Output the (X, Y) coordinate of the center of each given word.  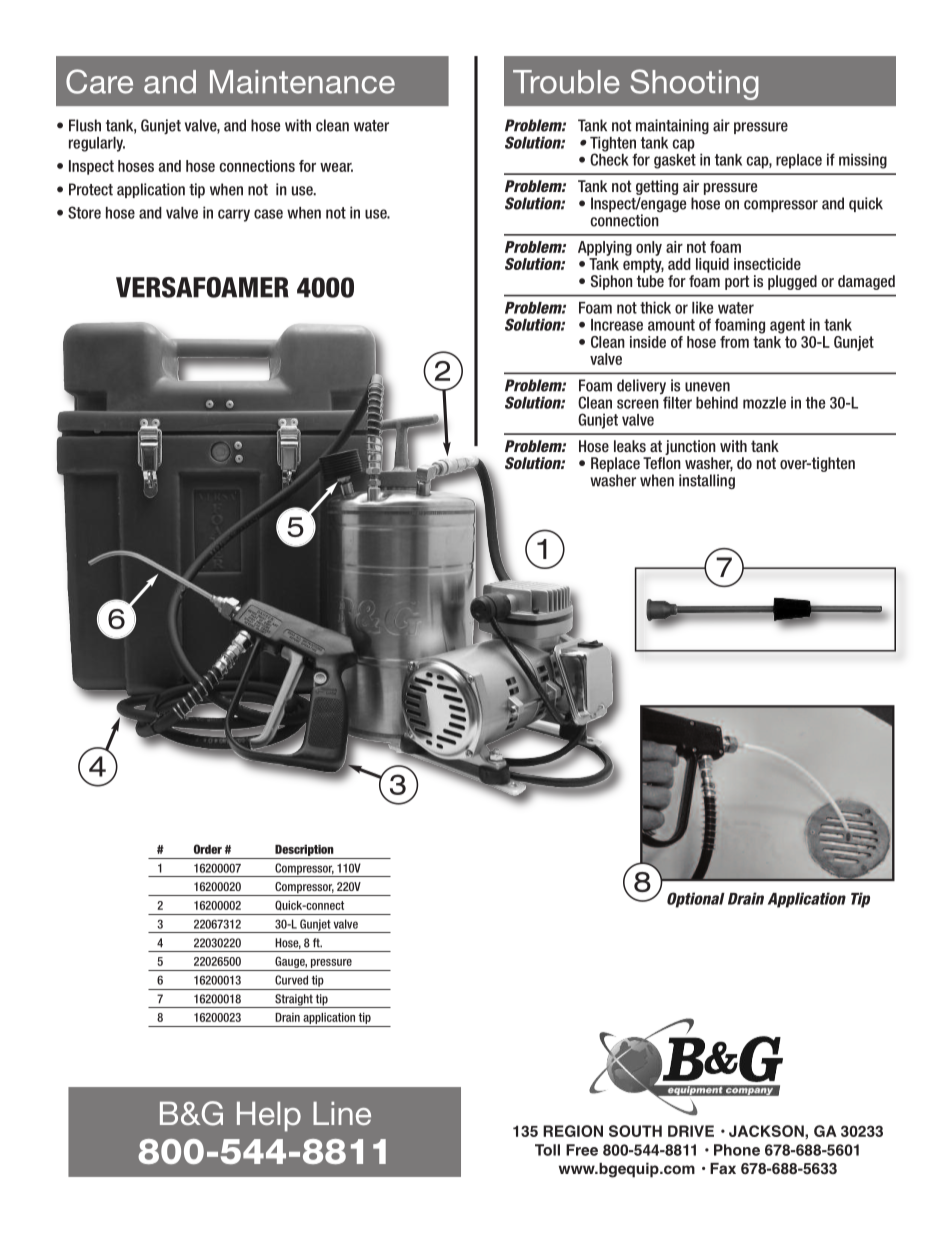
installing (707, 481)
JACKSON (767, 1131)
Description (304, 850)
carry (234, 215)
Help (269, 1117)
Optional (696, 900)
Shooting (694, 84)
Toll (547, 1150)
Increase (617, 325)
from (734, 342)
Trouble (566, 82)
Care (99, 81)
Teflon (662, 463)
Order (208, 849)
